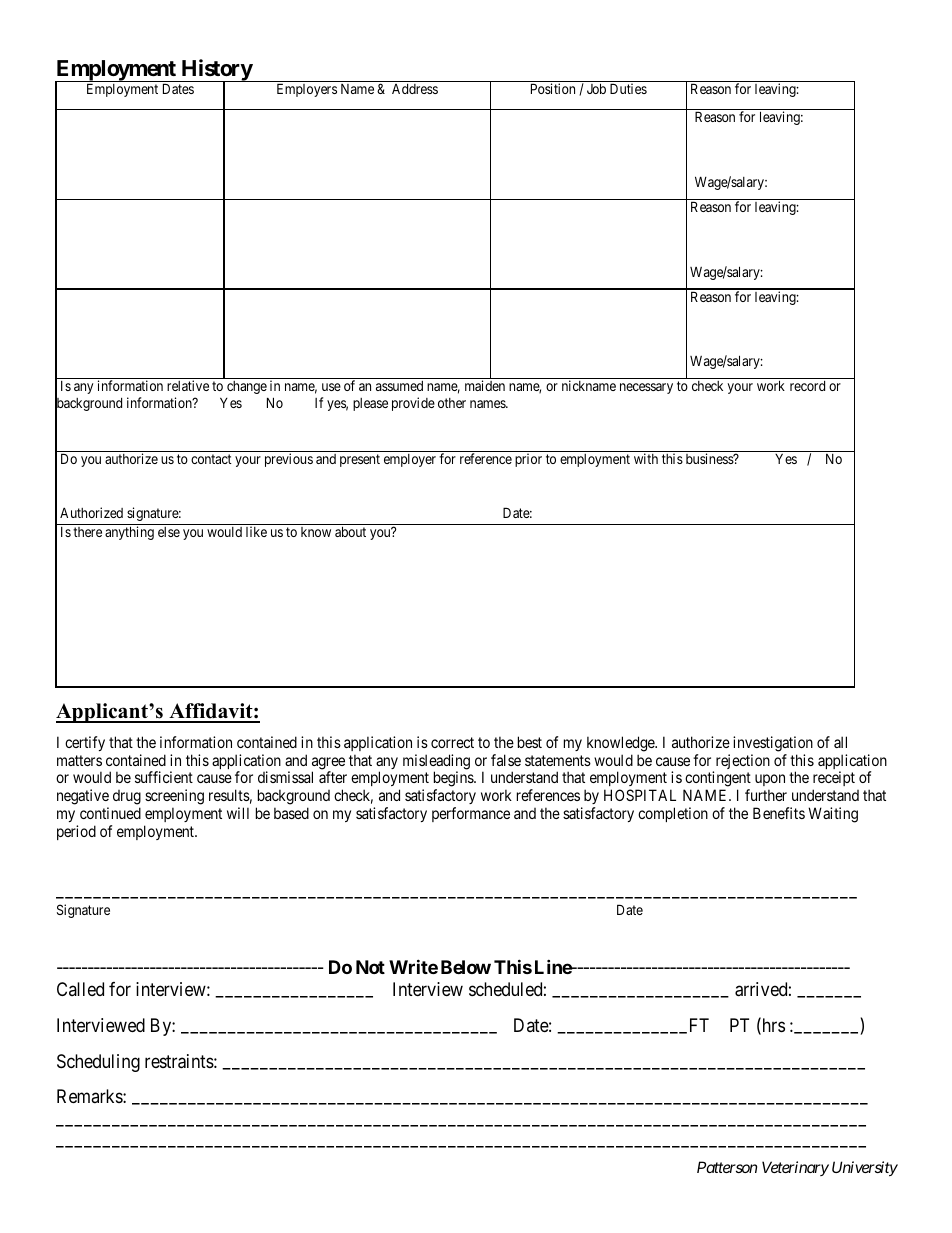 Image resolution: width=952 pixels, height=1233 pixels. I want to click on Veterinary, so click(795, 1168).
